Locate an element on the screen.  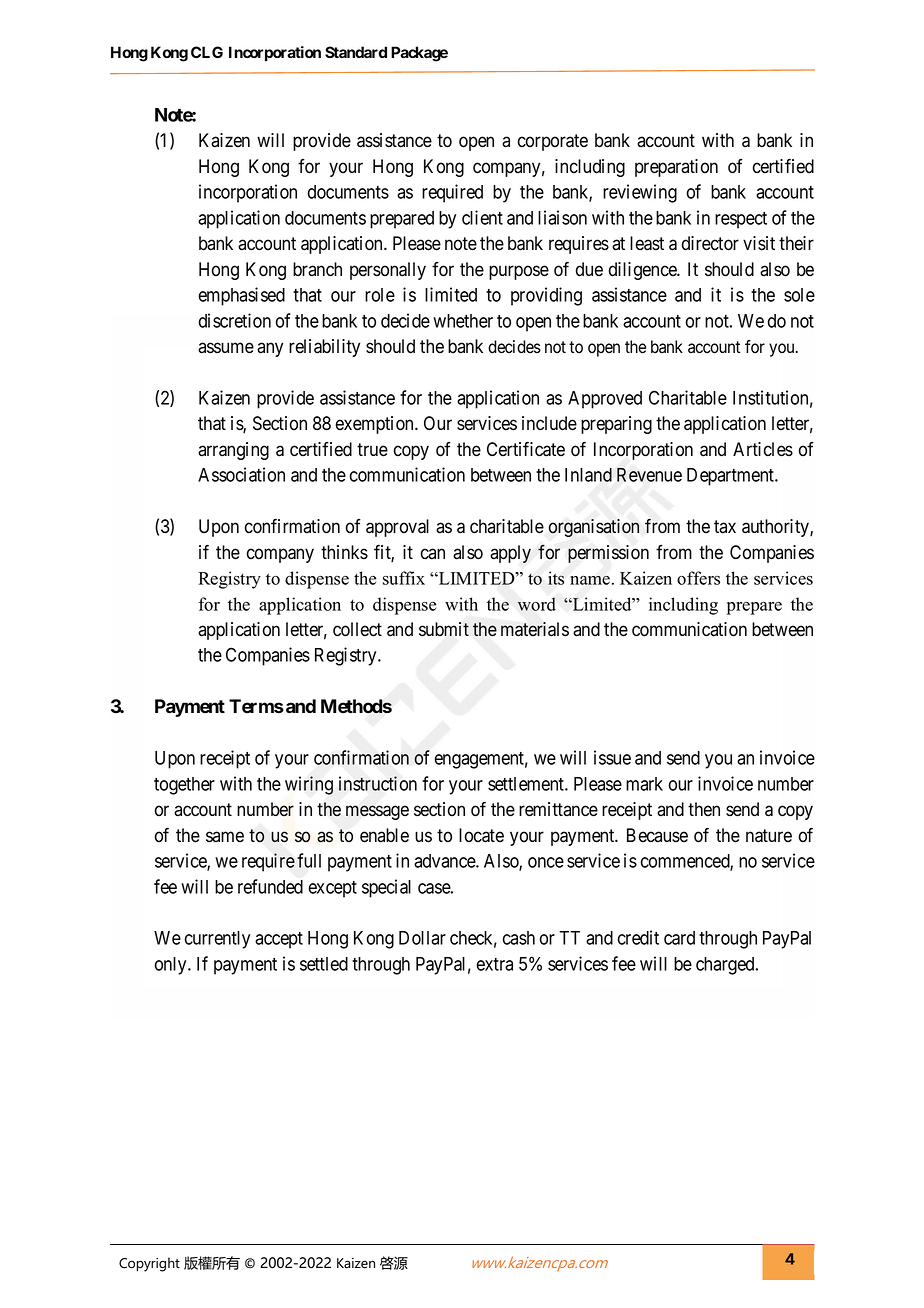
corporate is located at coordinates (553, 142).
